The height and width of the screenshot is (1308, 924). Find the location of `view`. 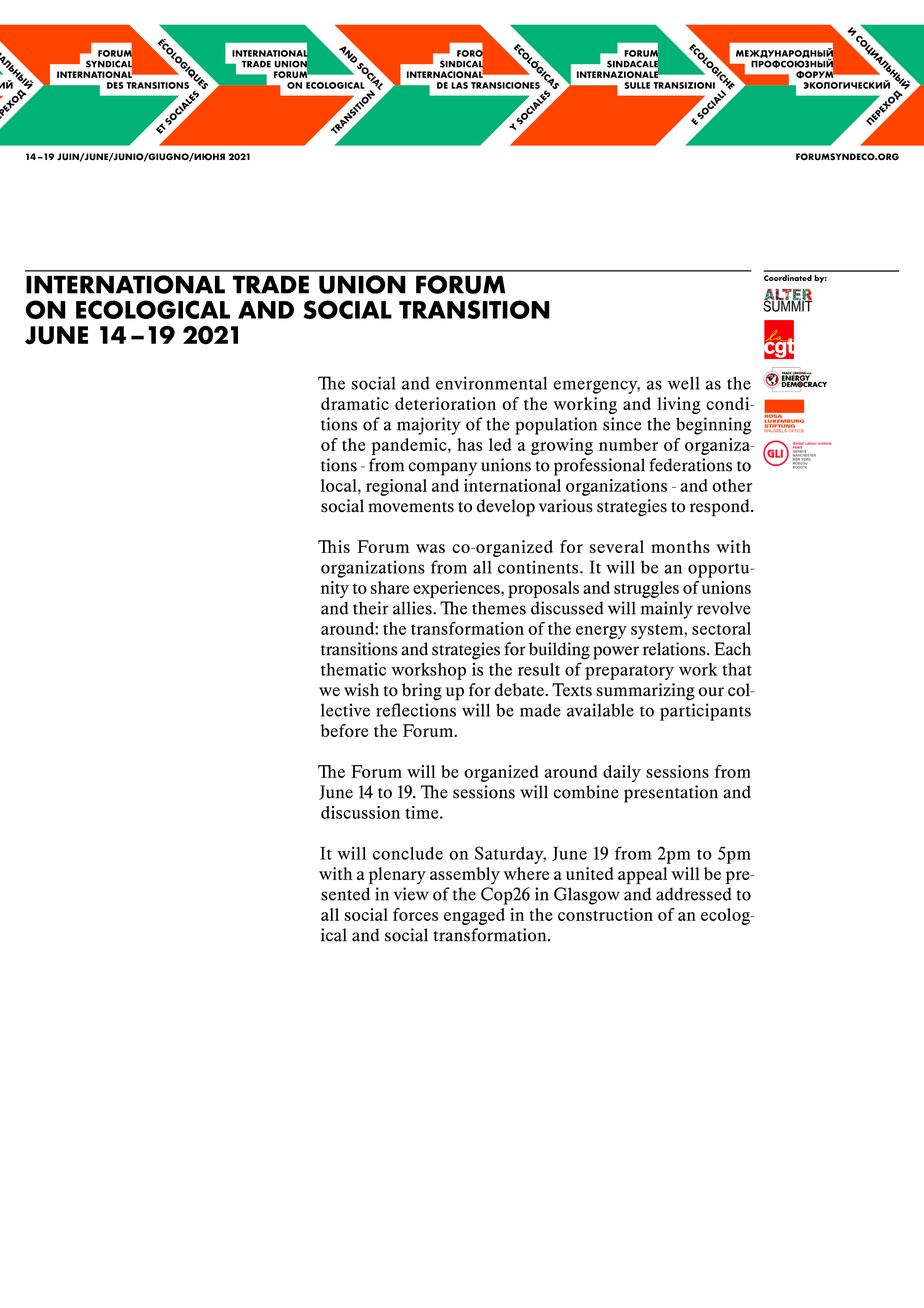

view is located at coordinates (411, 894).
